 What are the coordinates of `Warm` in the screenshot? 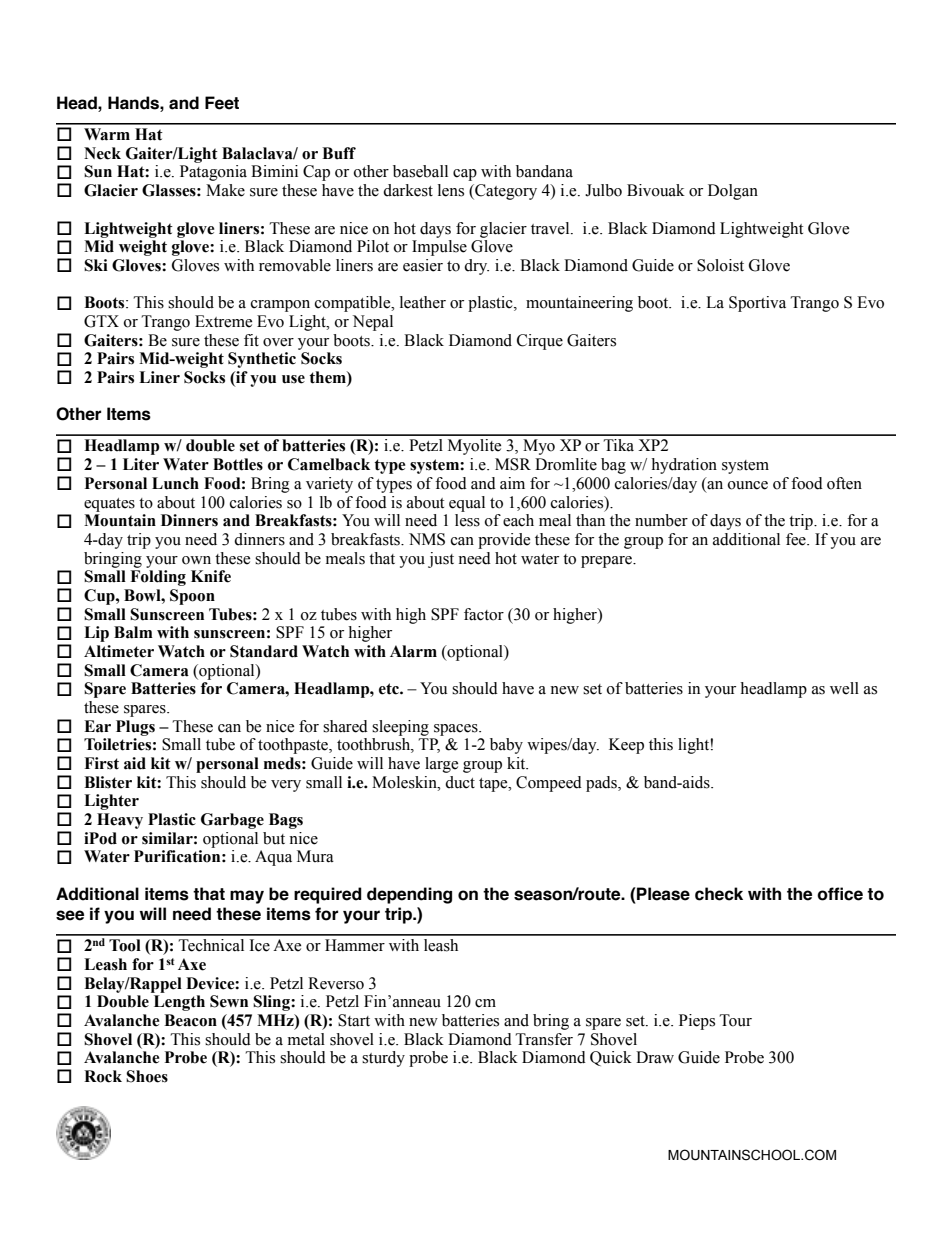 It's located at (107, 134).
